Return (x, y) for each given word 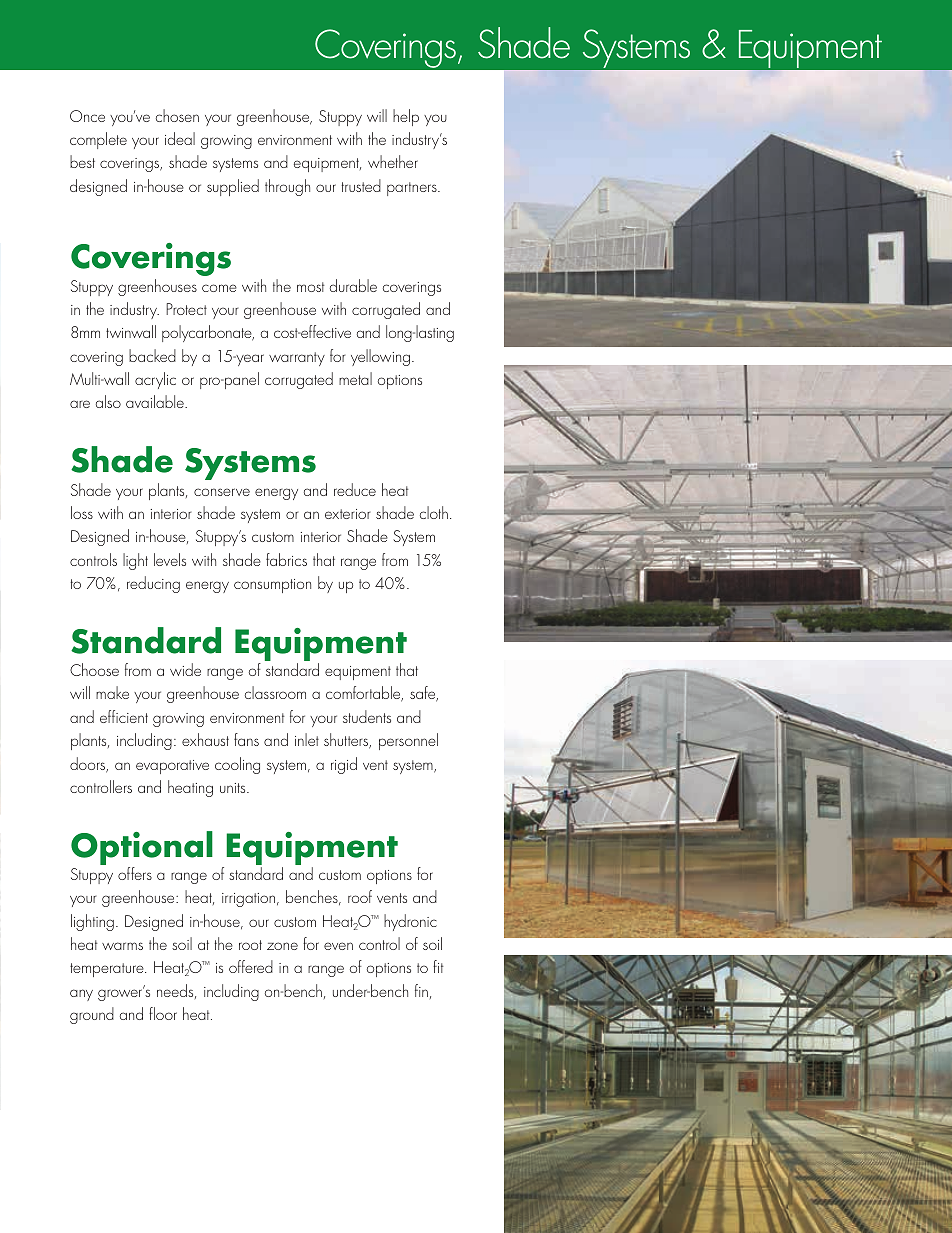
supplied (233, 187)
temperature (108, 970)
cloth (434, 512)
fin (421, 990)
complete (98, 140)
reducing (153, 584)
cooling (237, 765)
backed (152, 355)
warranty (297, 359)
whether (393, 161)
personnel (408, 741)
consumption (272, 586)
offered (251, 966)
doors (89, 765)
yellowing (380, 357)
